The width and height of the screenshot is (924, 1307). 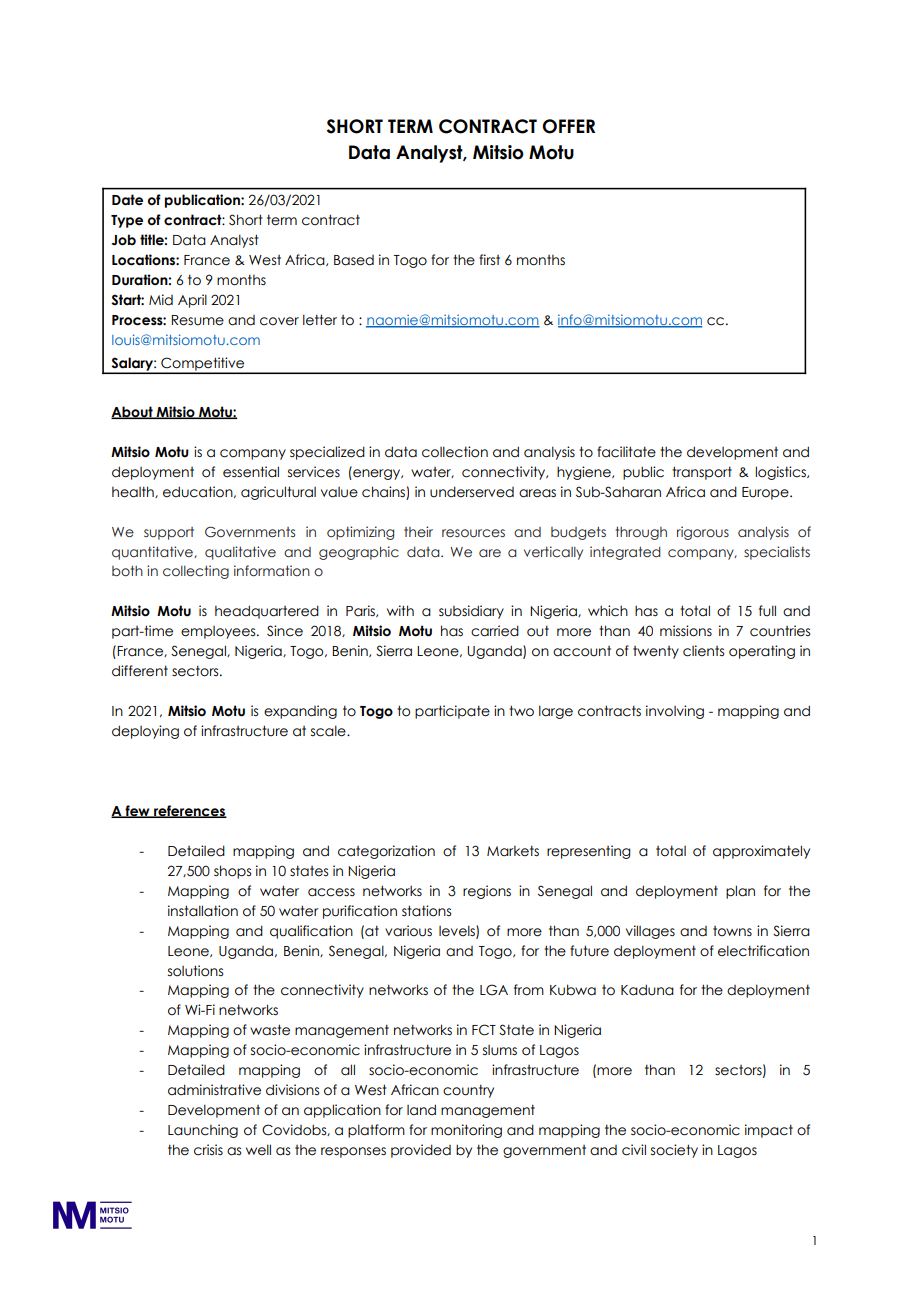 What do you see at coordinates (513, 851) in the screenshot?
I see `Markets` at bounding box center [513, 851].
